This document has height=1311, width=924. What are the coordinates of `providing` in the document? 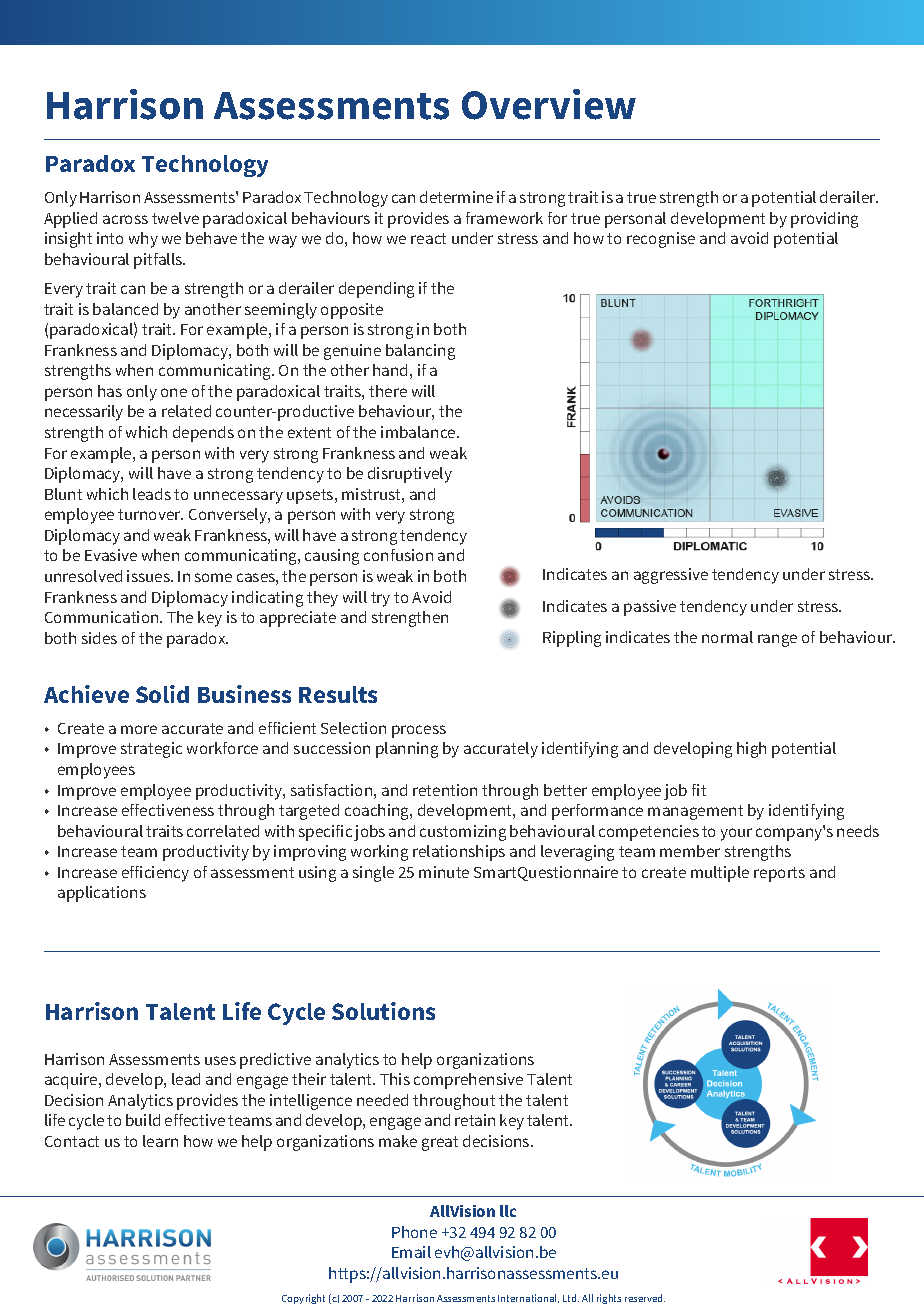 It's located at (824, 220).
